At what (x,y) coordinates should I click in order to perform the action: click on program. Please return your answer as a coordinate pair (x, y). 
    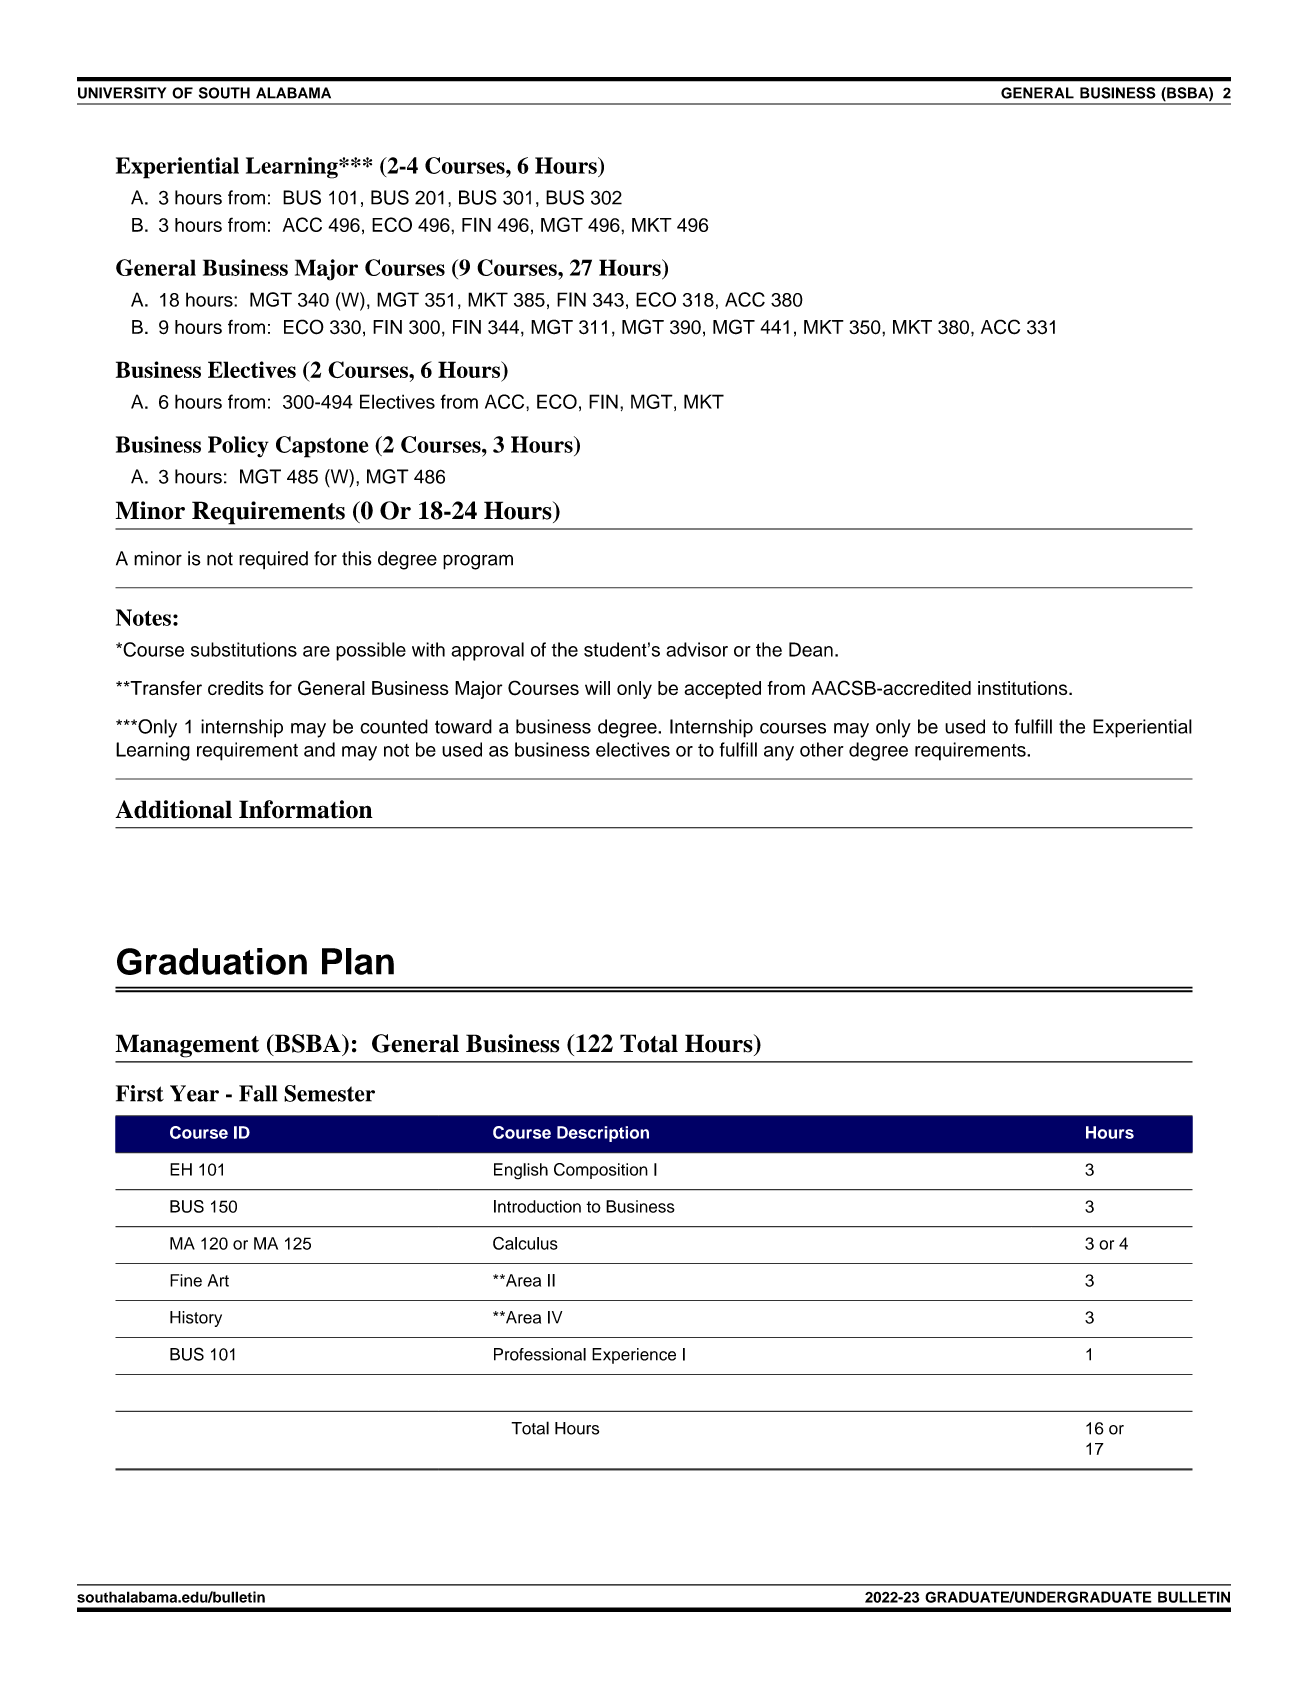
    Looking at the image, I should click on (478, 562).
